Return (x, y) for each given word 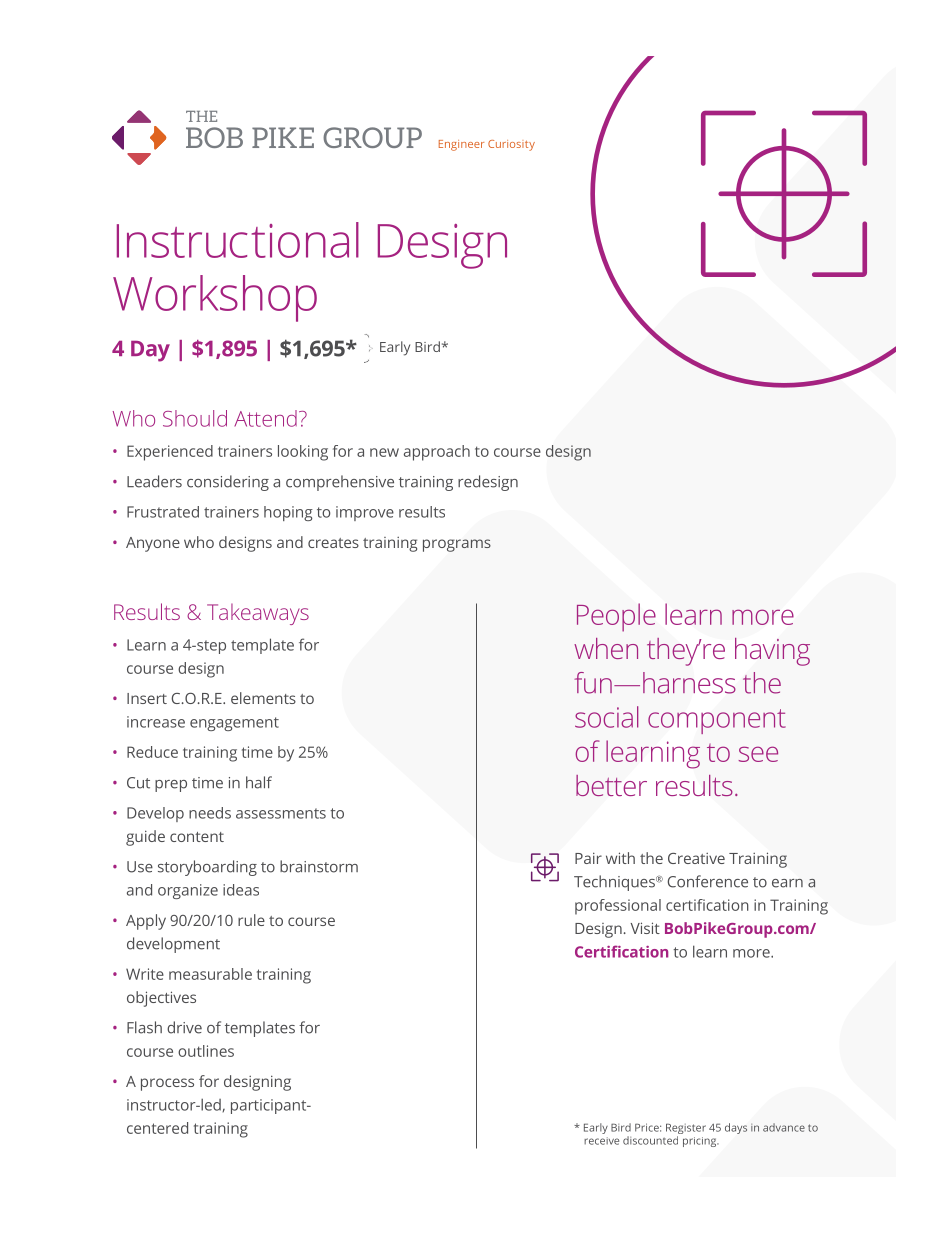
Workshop (215, 298)
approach (437, 453)
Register (686, 1130)
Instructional (238, 240)
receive (601, 1141)
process (167, 1084)
